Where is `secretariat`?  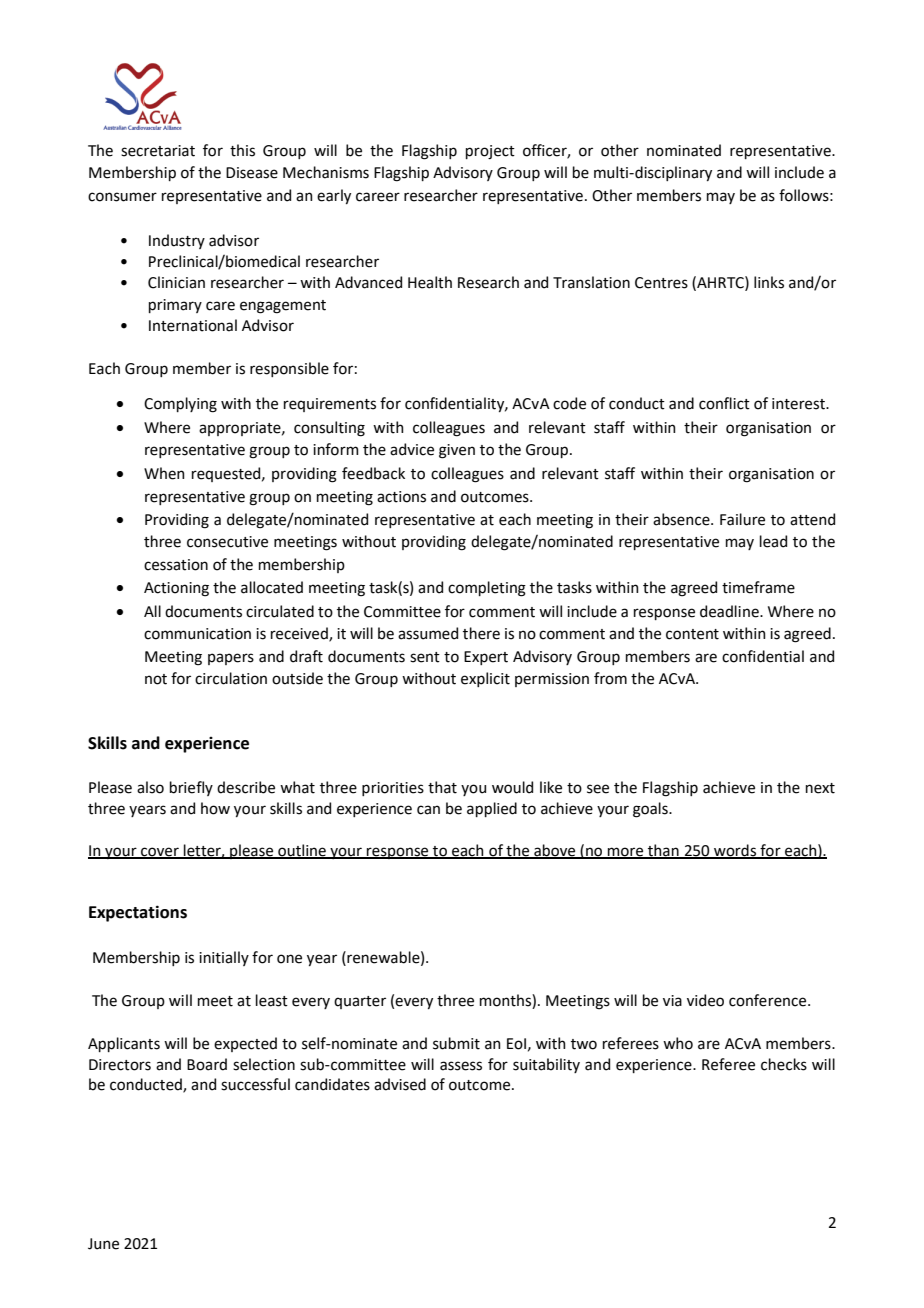
secretariat is located at coordinates (158, 151).
